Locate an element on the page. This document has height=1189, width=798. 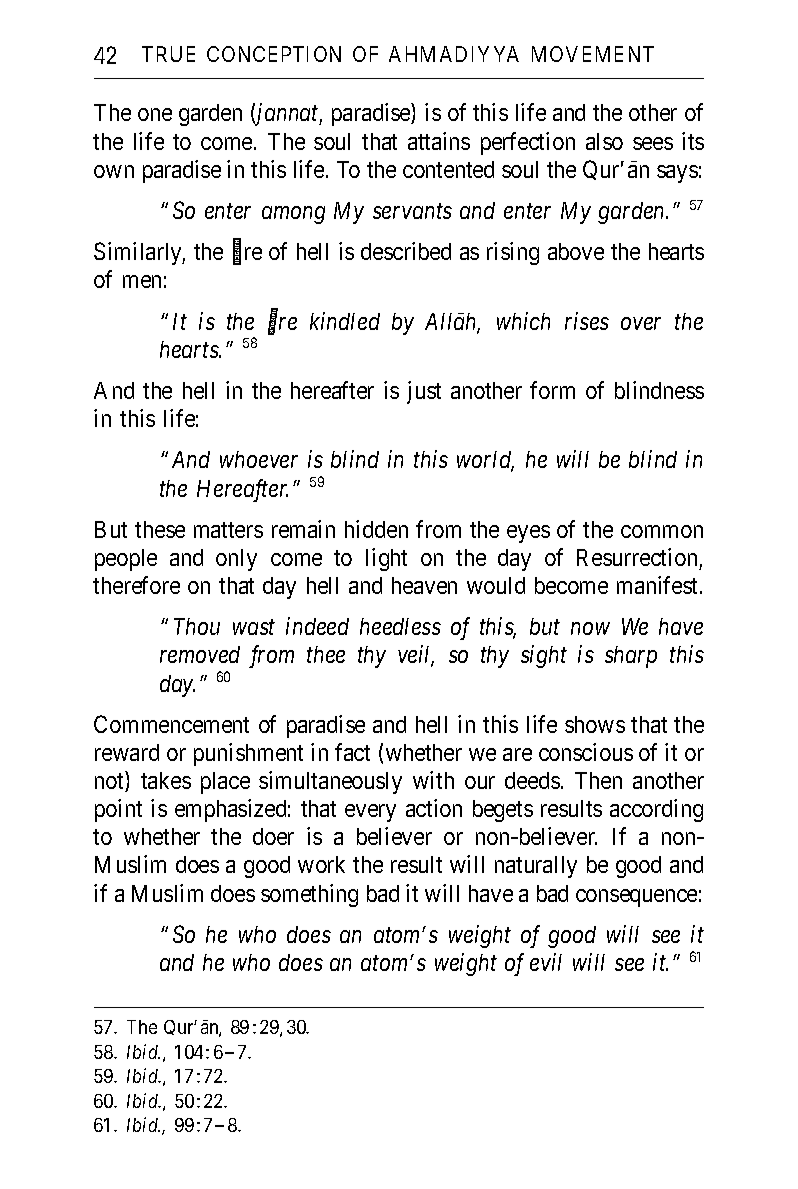
over is located at coordinates (641, 323).
